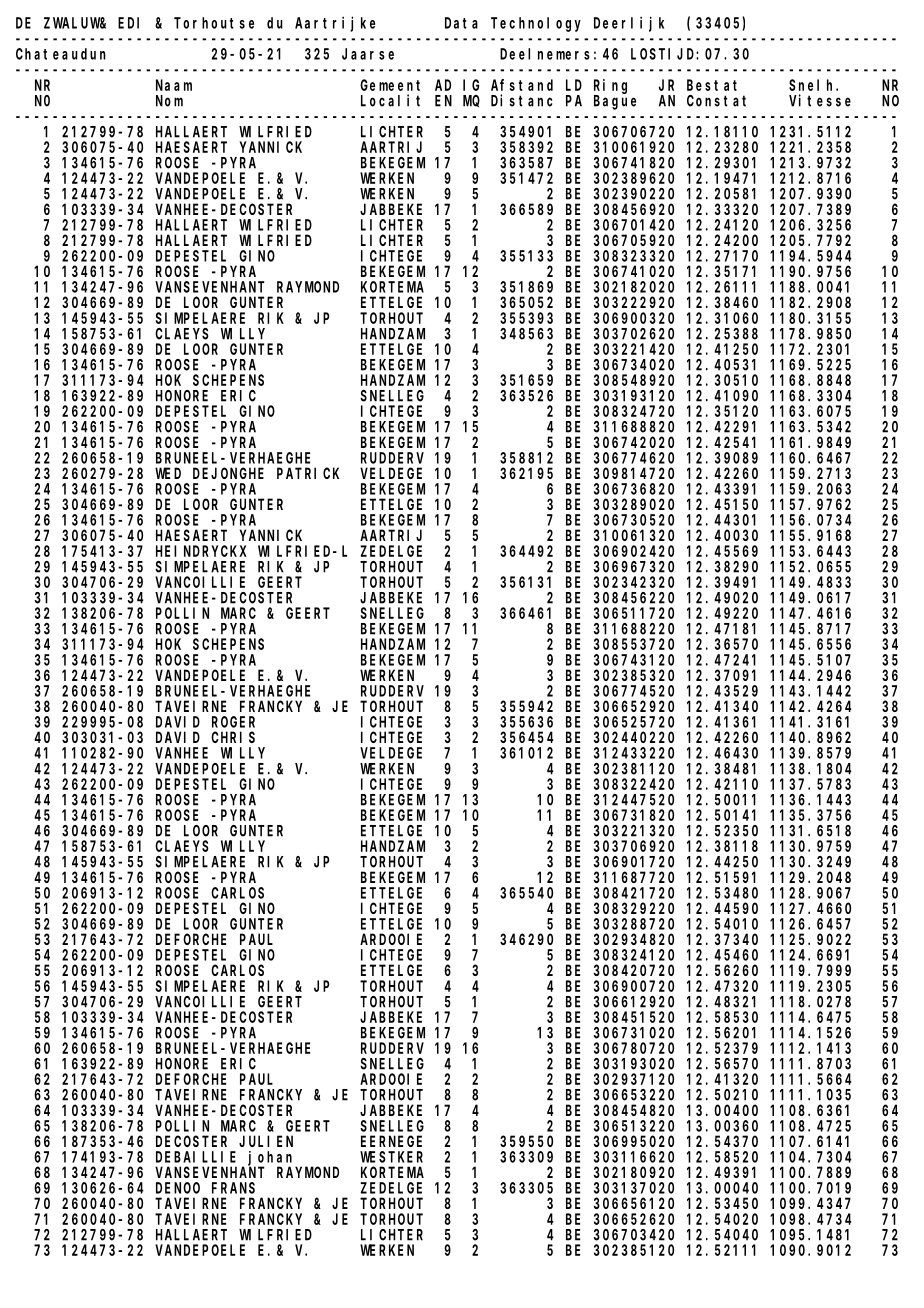 Image resolution: width=924 pixels, height=1308 pixels. Describe the element at coordinates (536, 24) in the screenshot. I see `Technology` at that location.
